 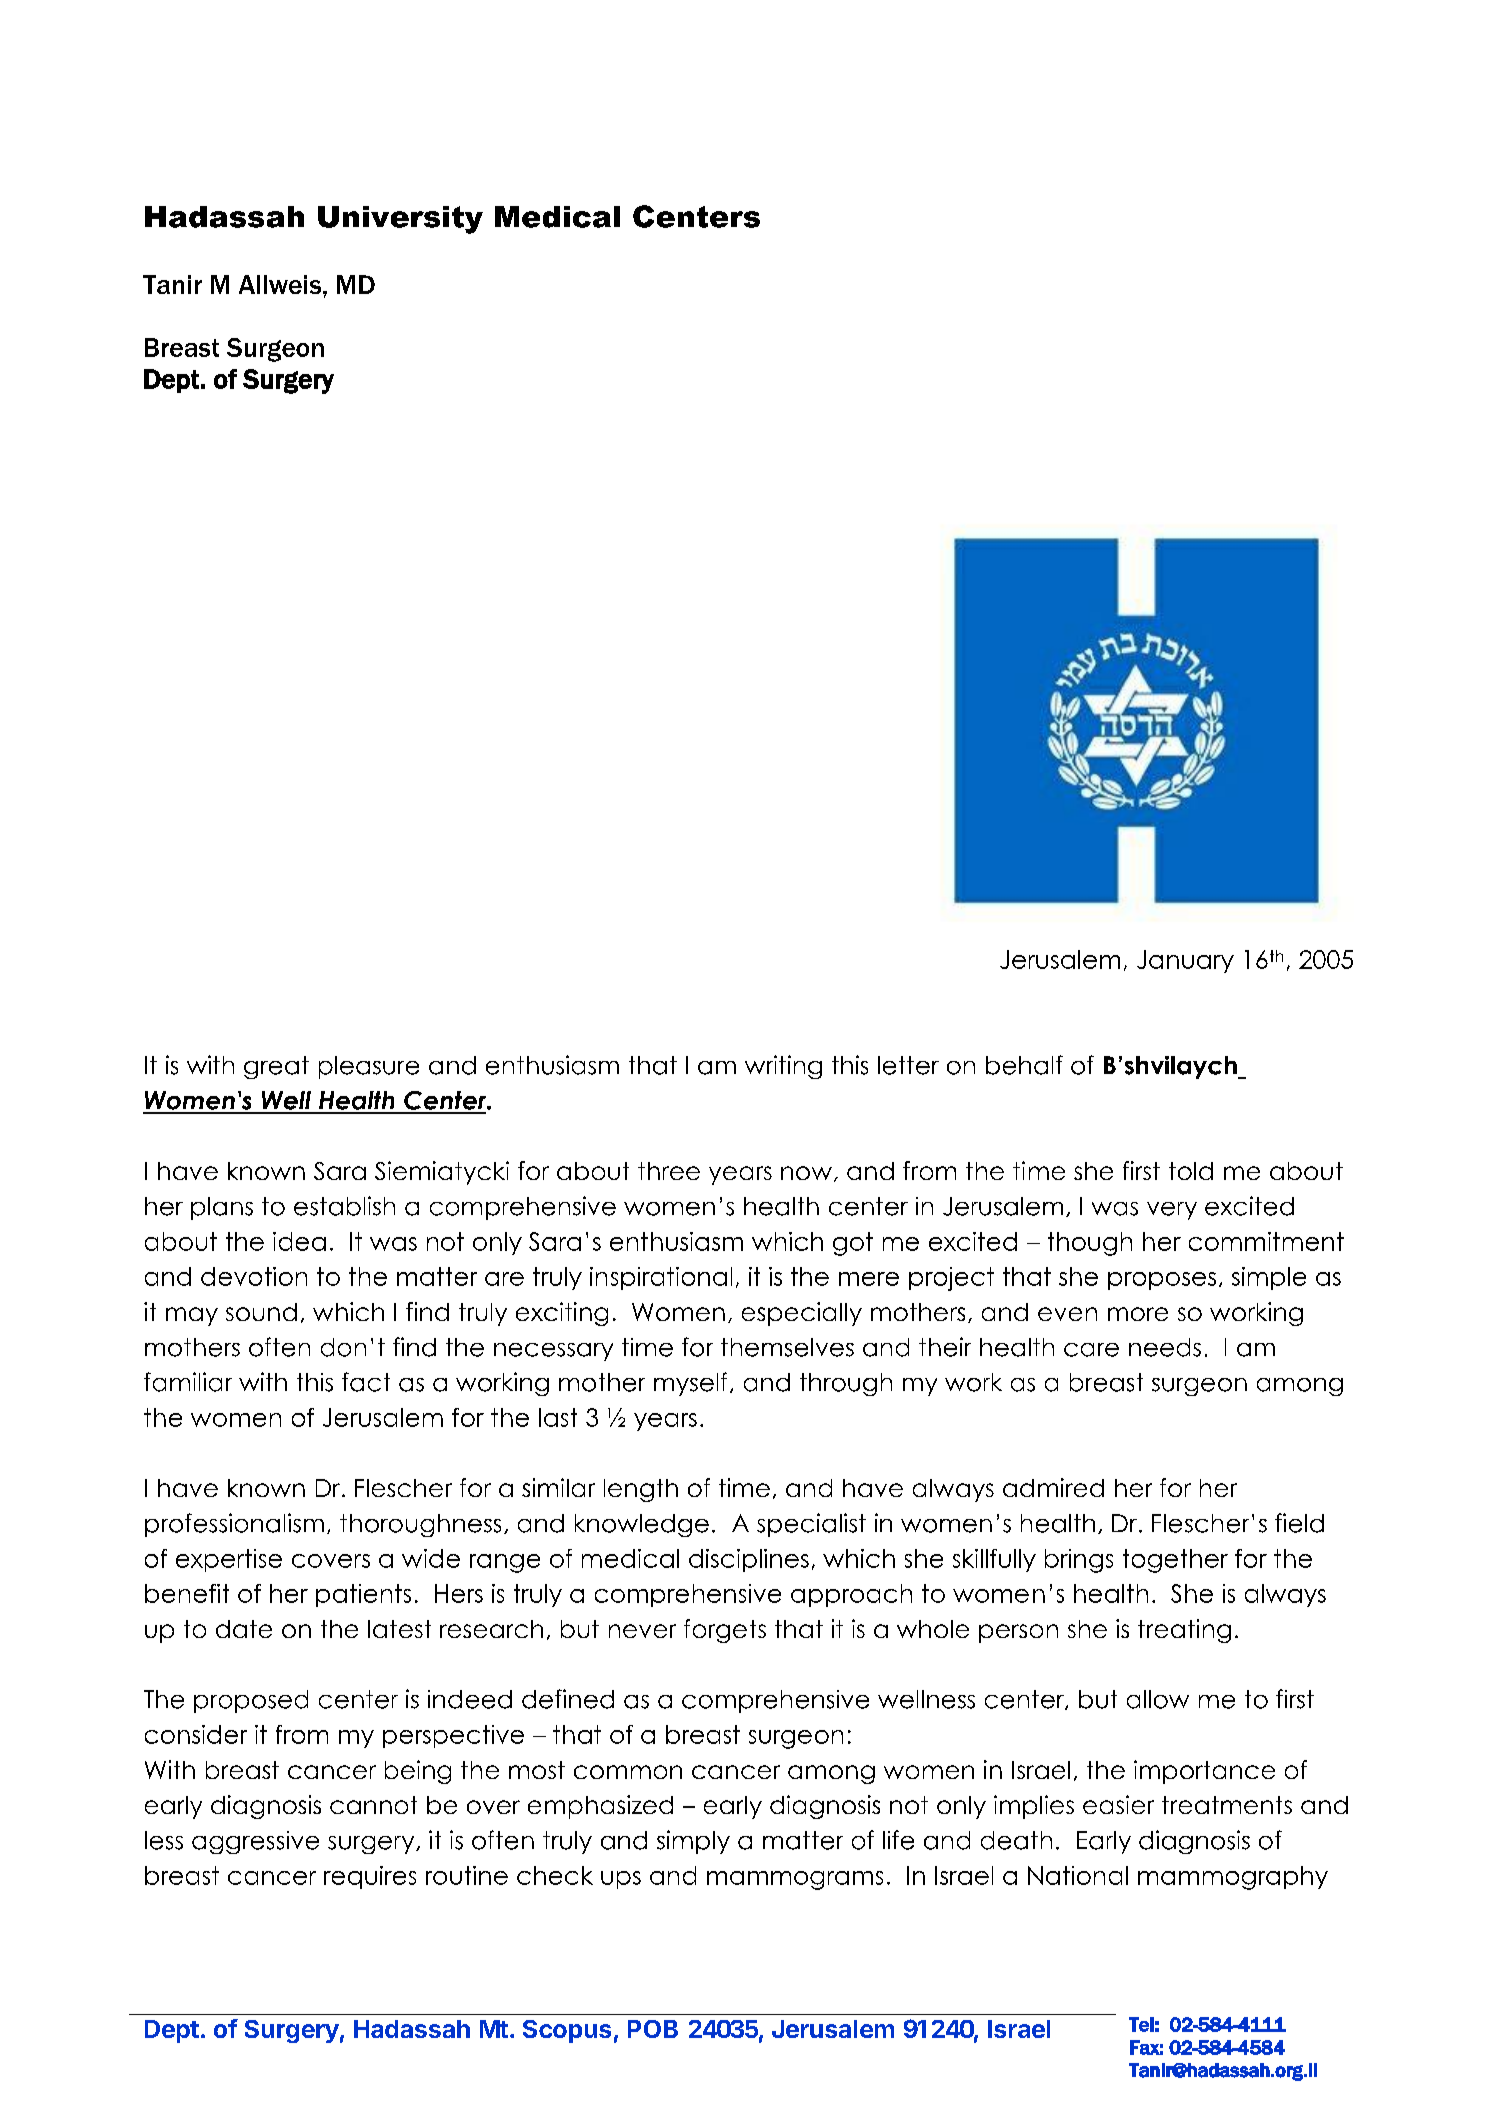 I want to click on January, so click(x=1185, y=961).
